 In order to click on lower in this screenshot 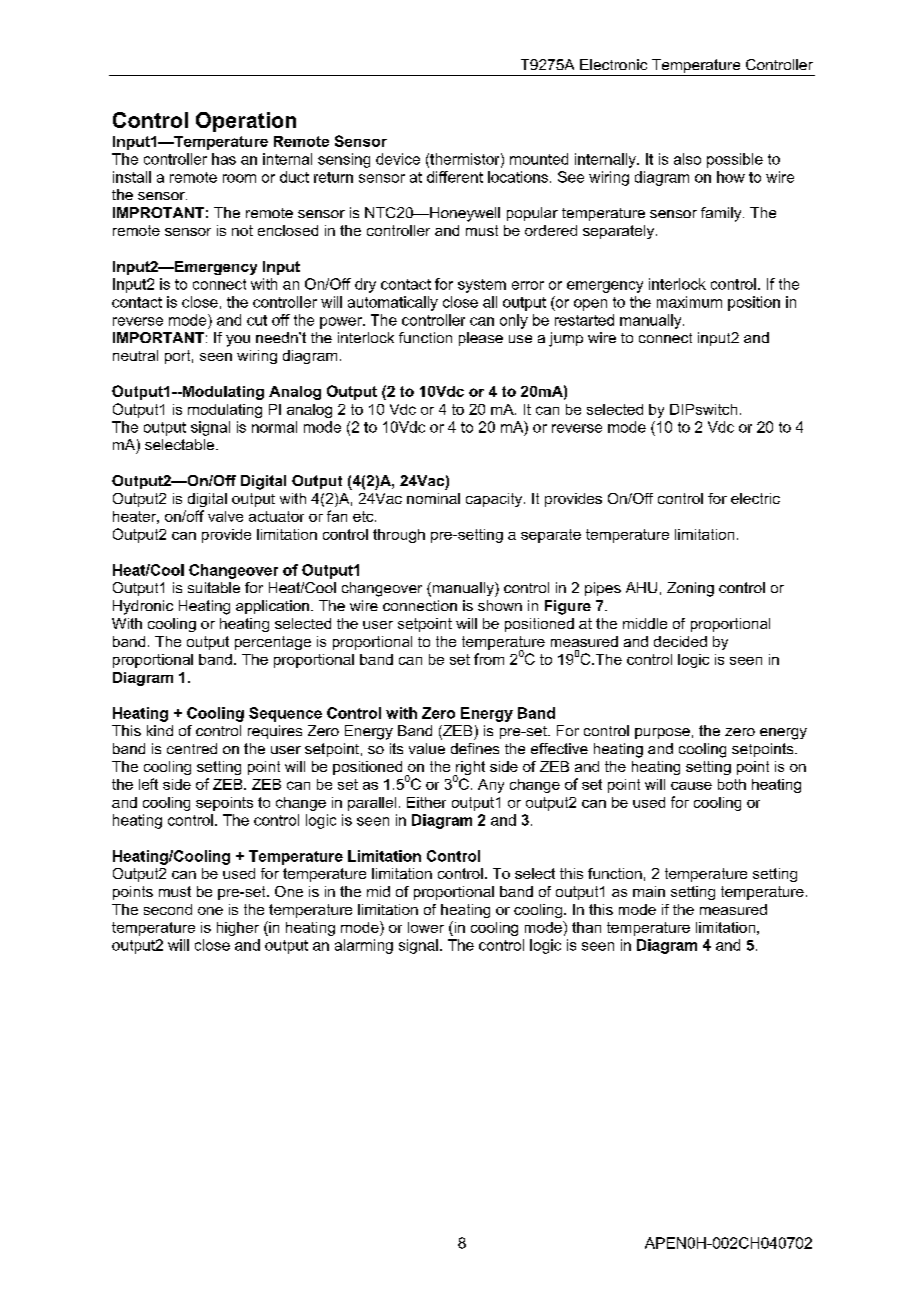, I will do `click(426, 927)`.
